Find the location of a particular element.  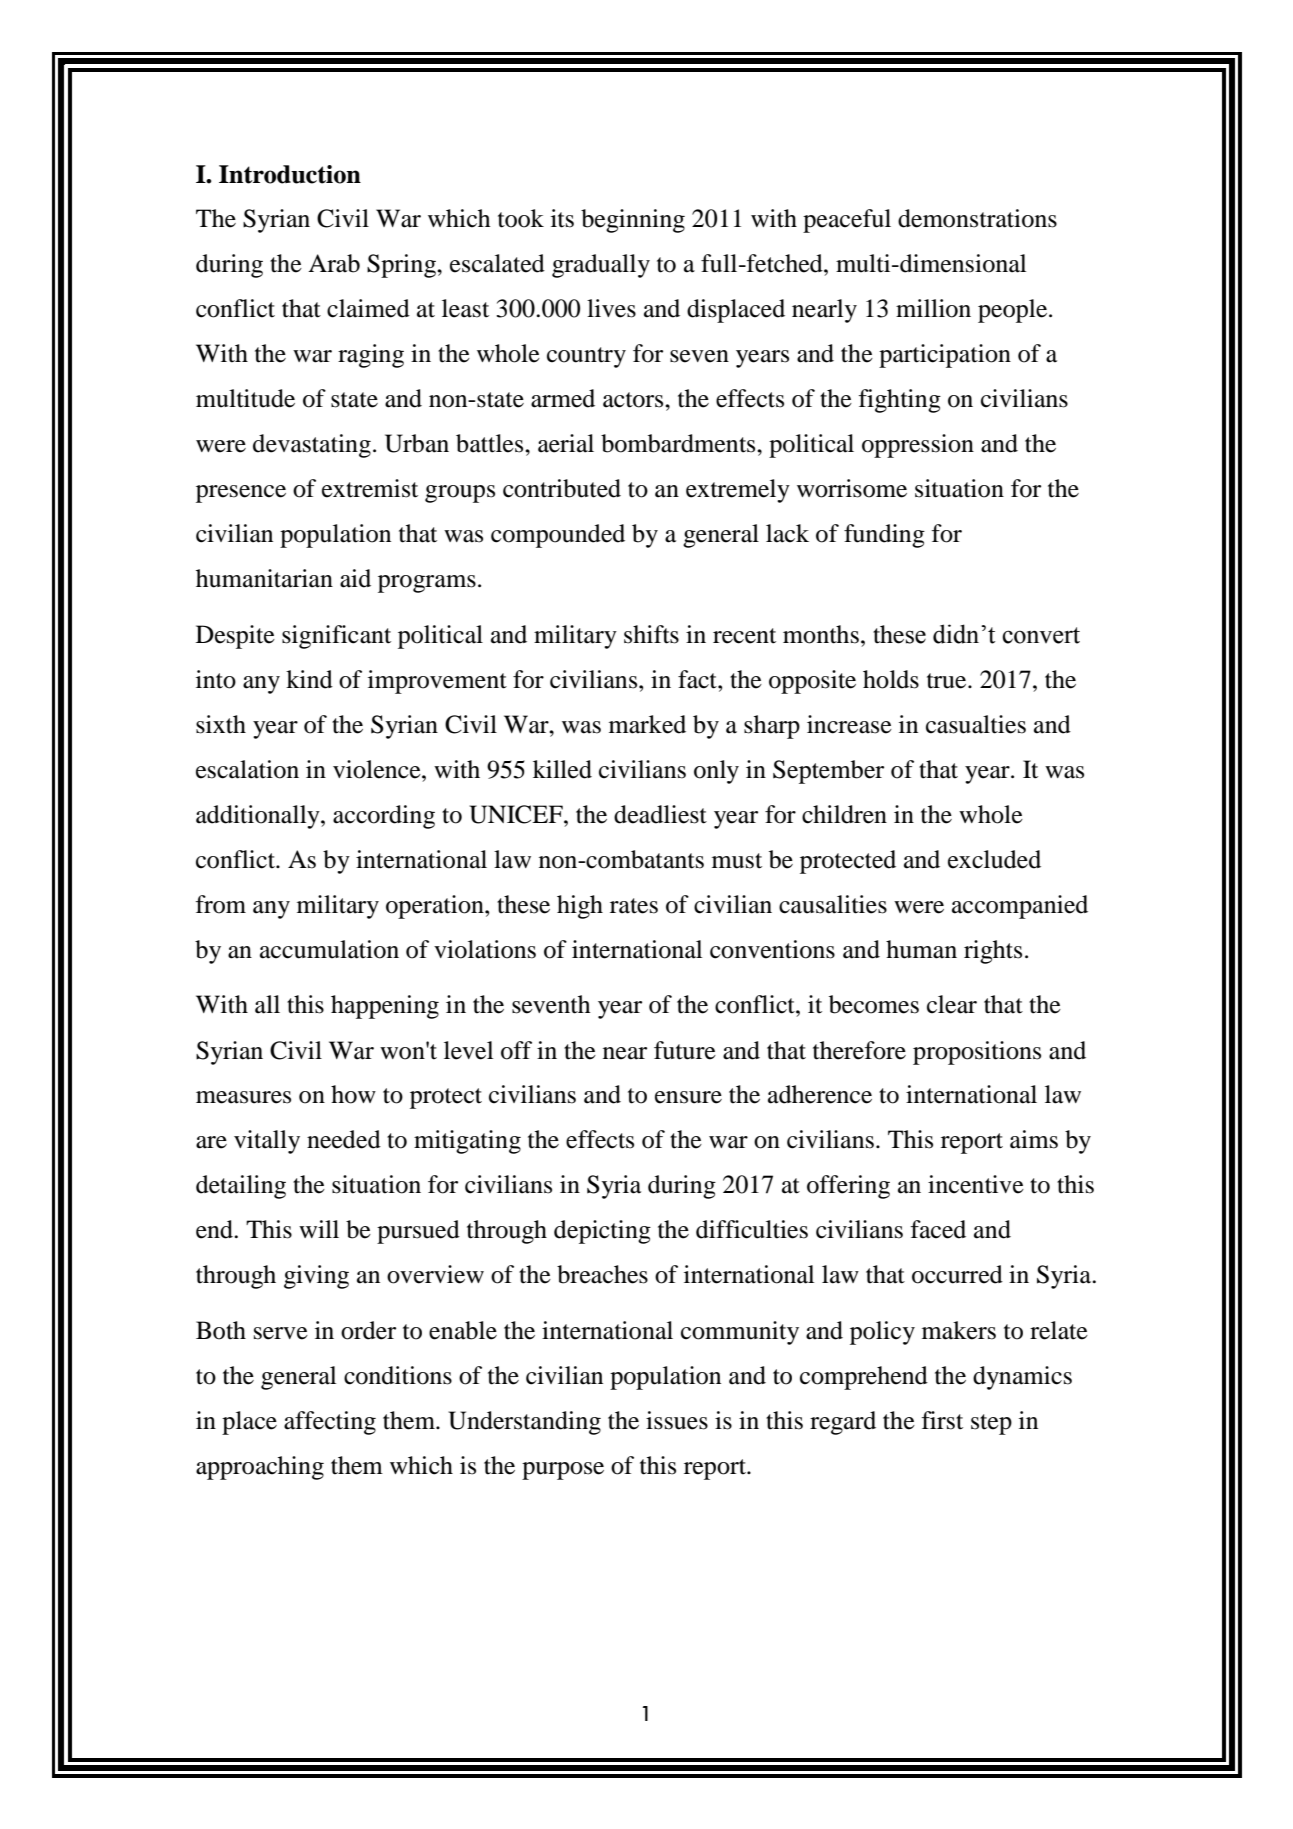

Introduction is located at coordinates (290, 174).
